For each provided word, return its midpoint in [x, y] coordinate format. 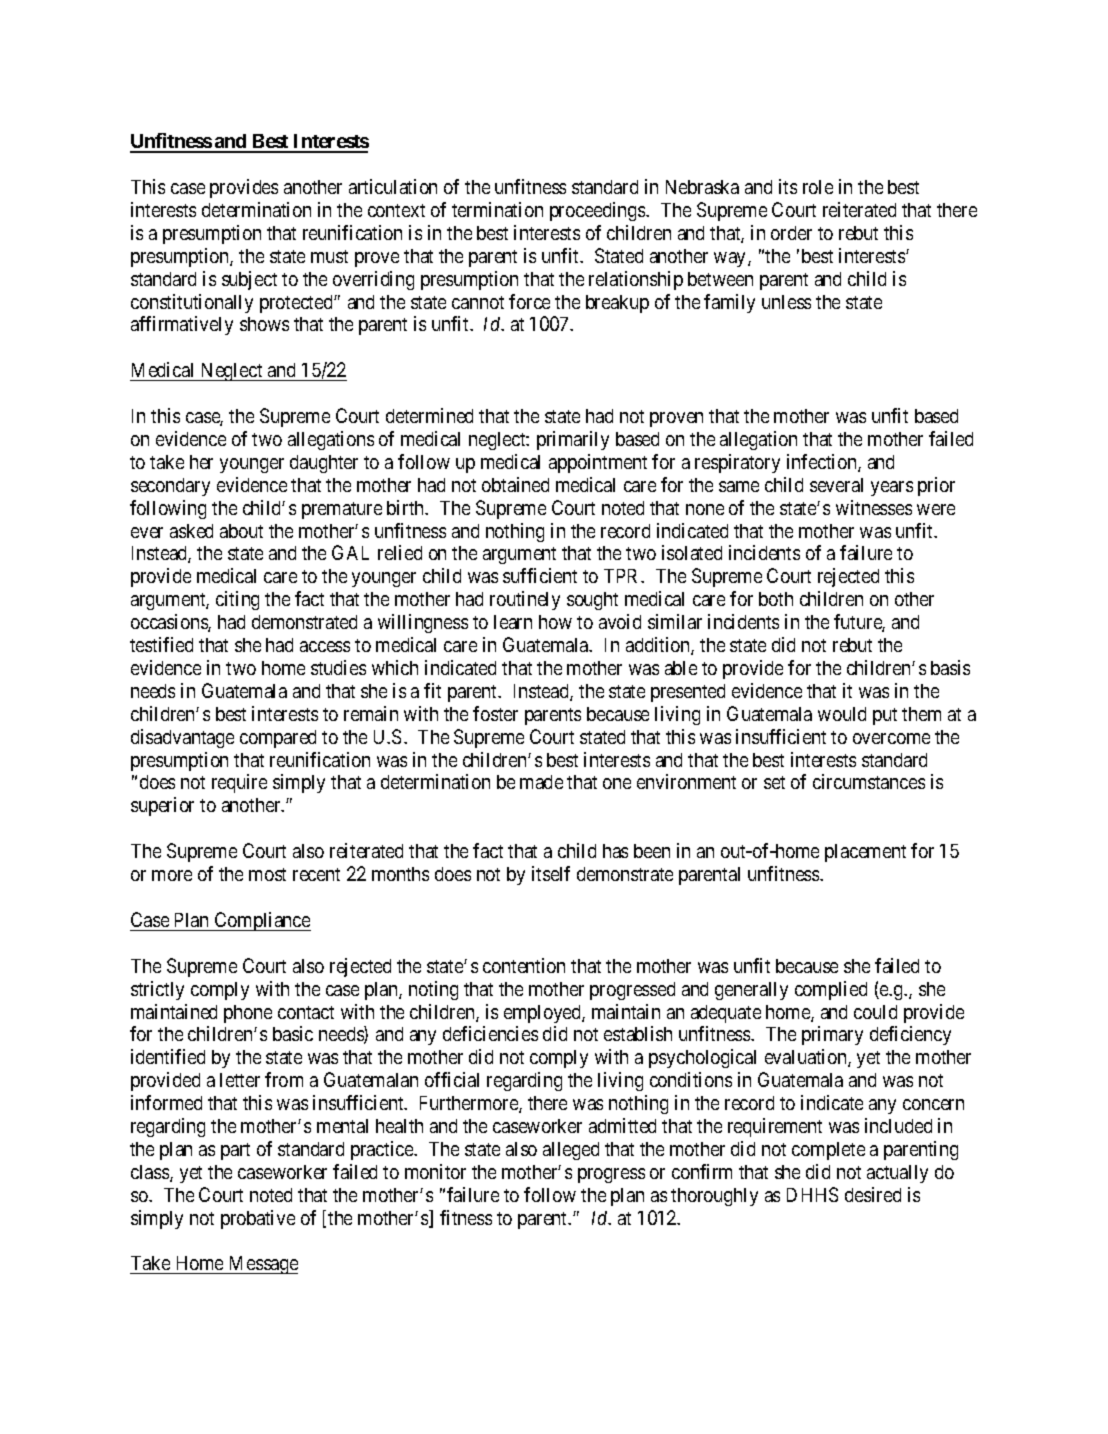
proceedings [598, 211]
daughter [324, 464]
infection [823, 463]
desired [873, 1194]
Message [262, 1265]
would [842, 714]
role [818, 187]
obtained [515, 484]
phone [248, 1014]
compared [278, 739]
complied [831, 990]
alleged [571, 1151]
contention [524, 965]
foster [495, 713]
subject [249, 280]
